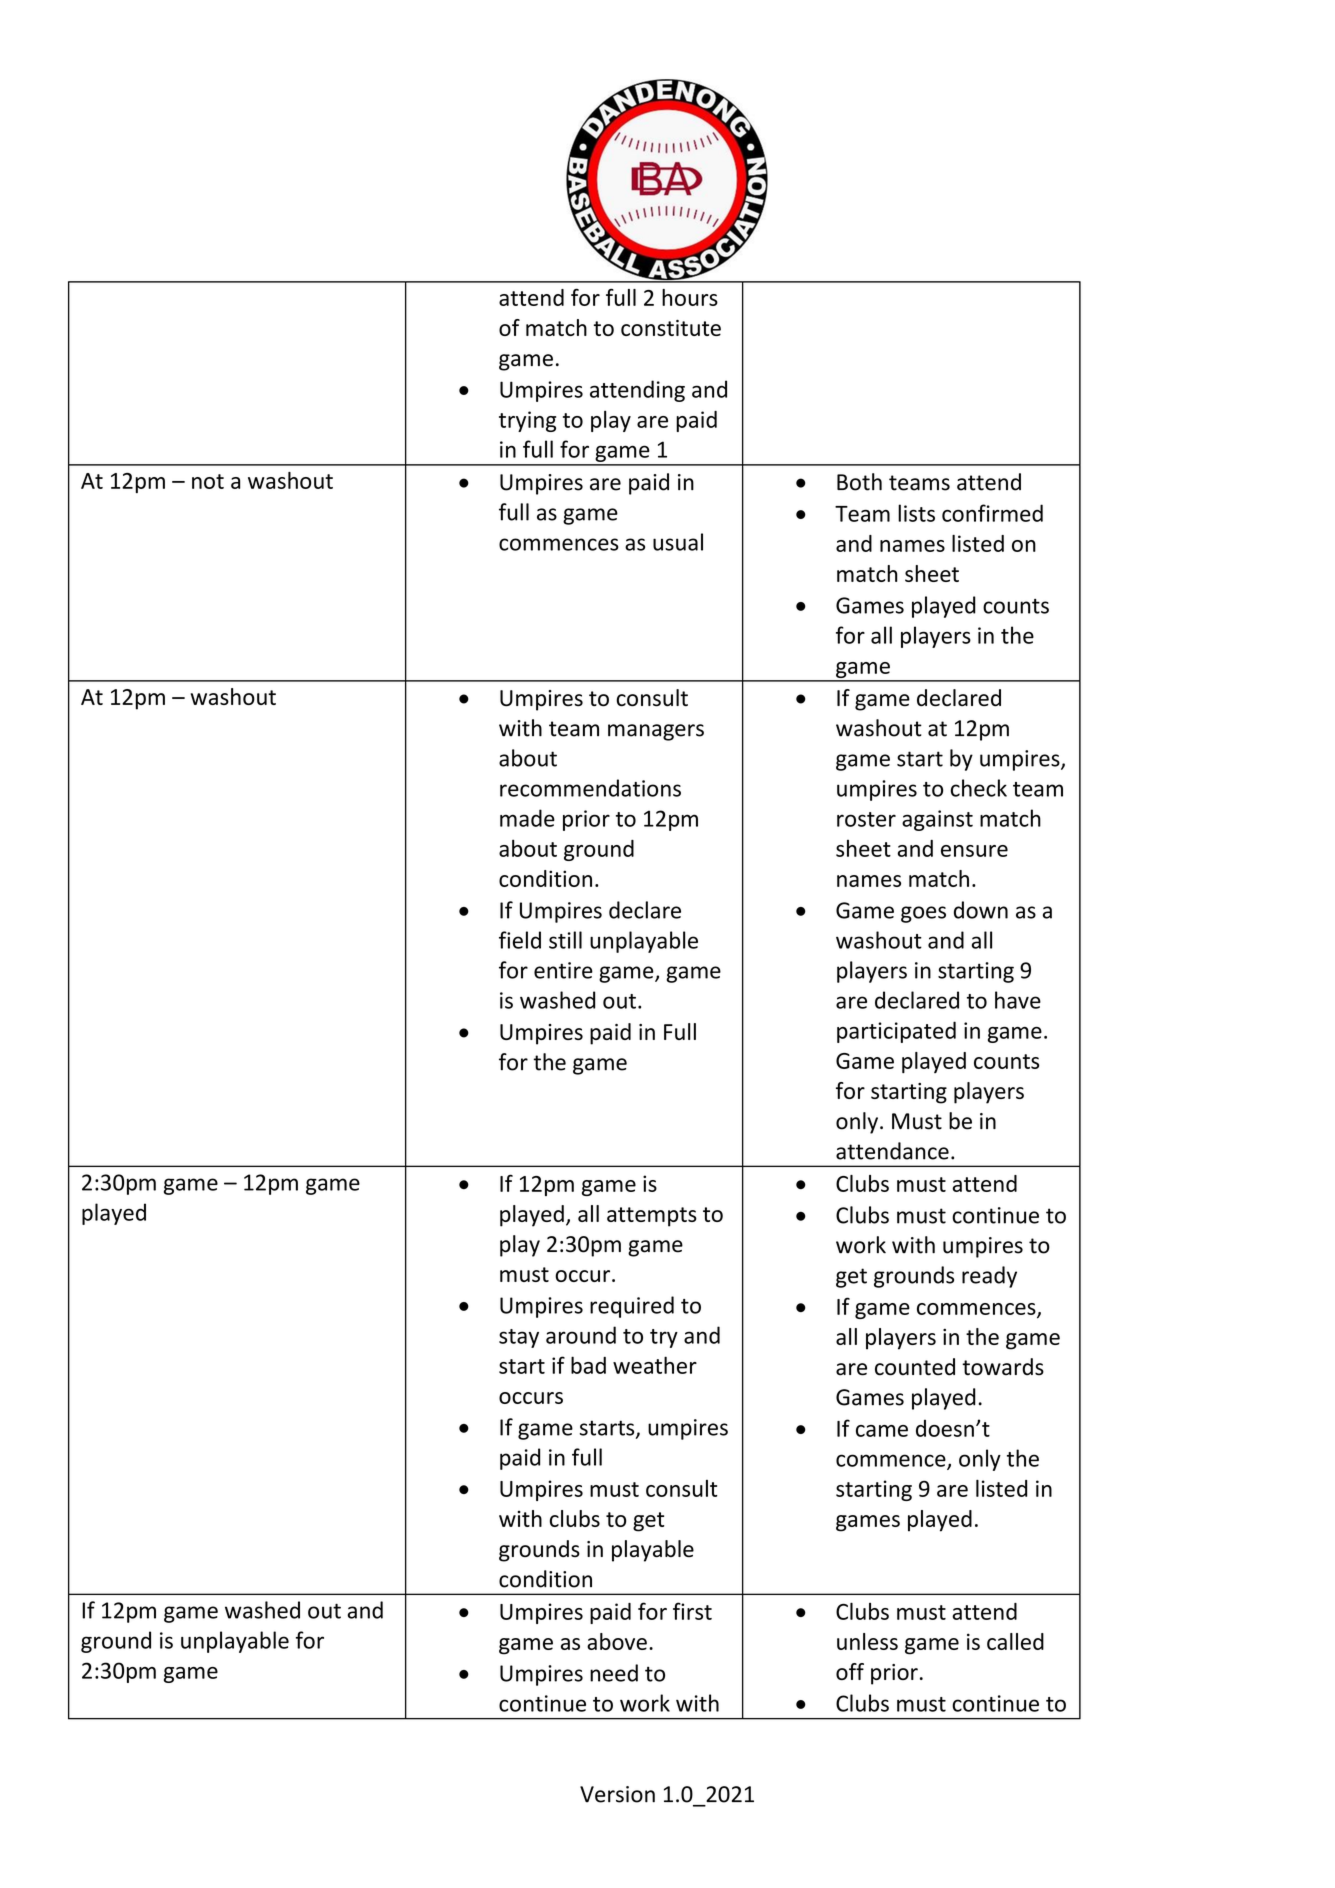 The width and height of the screenshot is (1335, 1888). What do you see at coordinates (563, 970) in the screenshot?
I see `entire` at bounding box center [563, 970].
